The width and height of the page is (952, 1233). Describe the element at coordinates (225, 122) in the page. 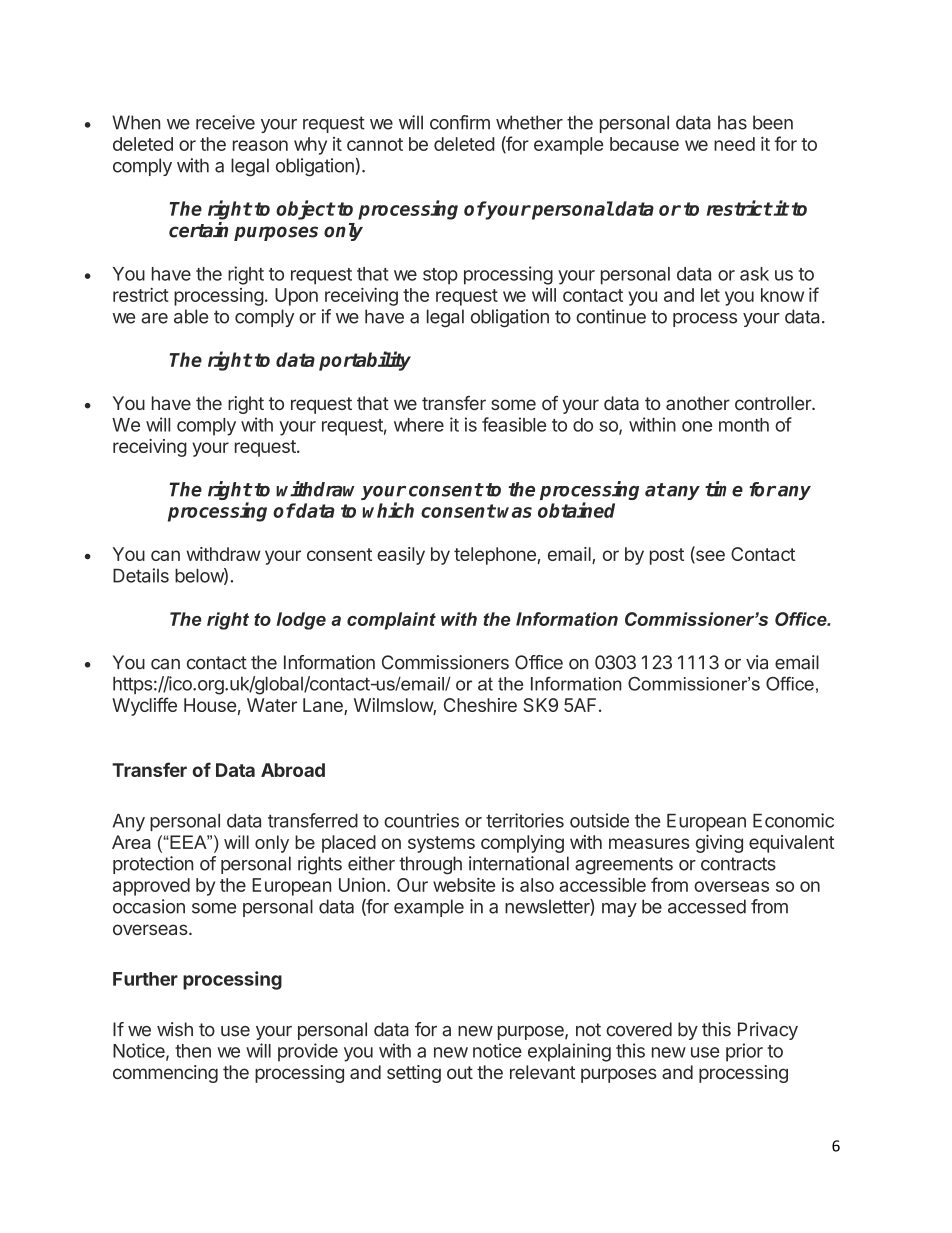

I see `receive` at that location.
